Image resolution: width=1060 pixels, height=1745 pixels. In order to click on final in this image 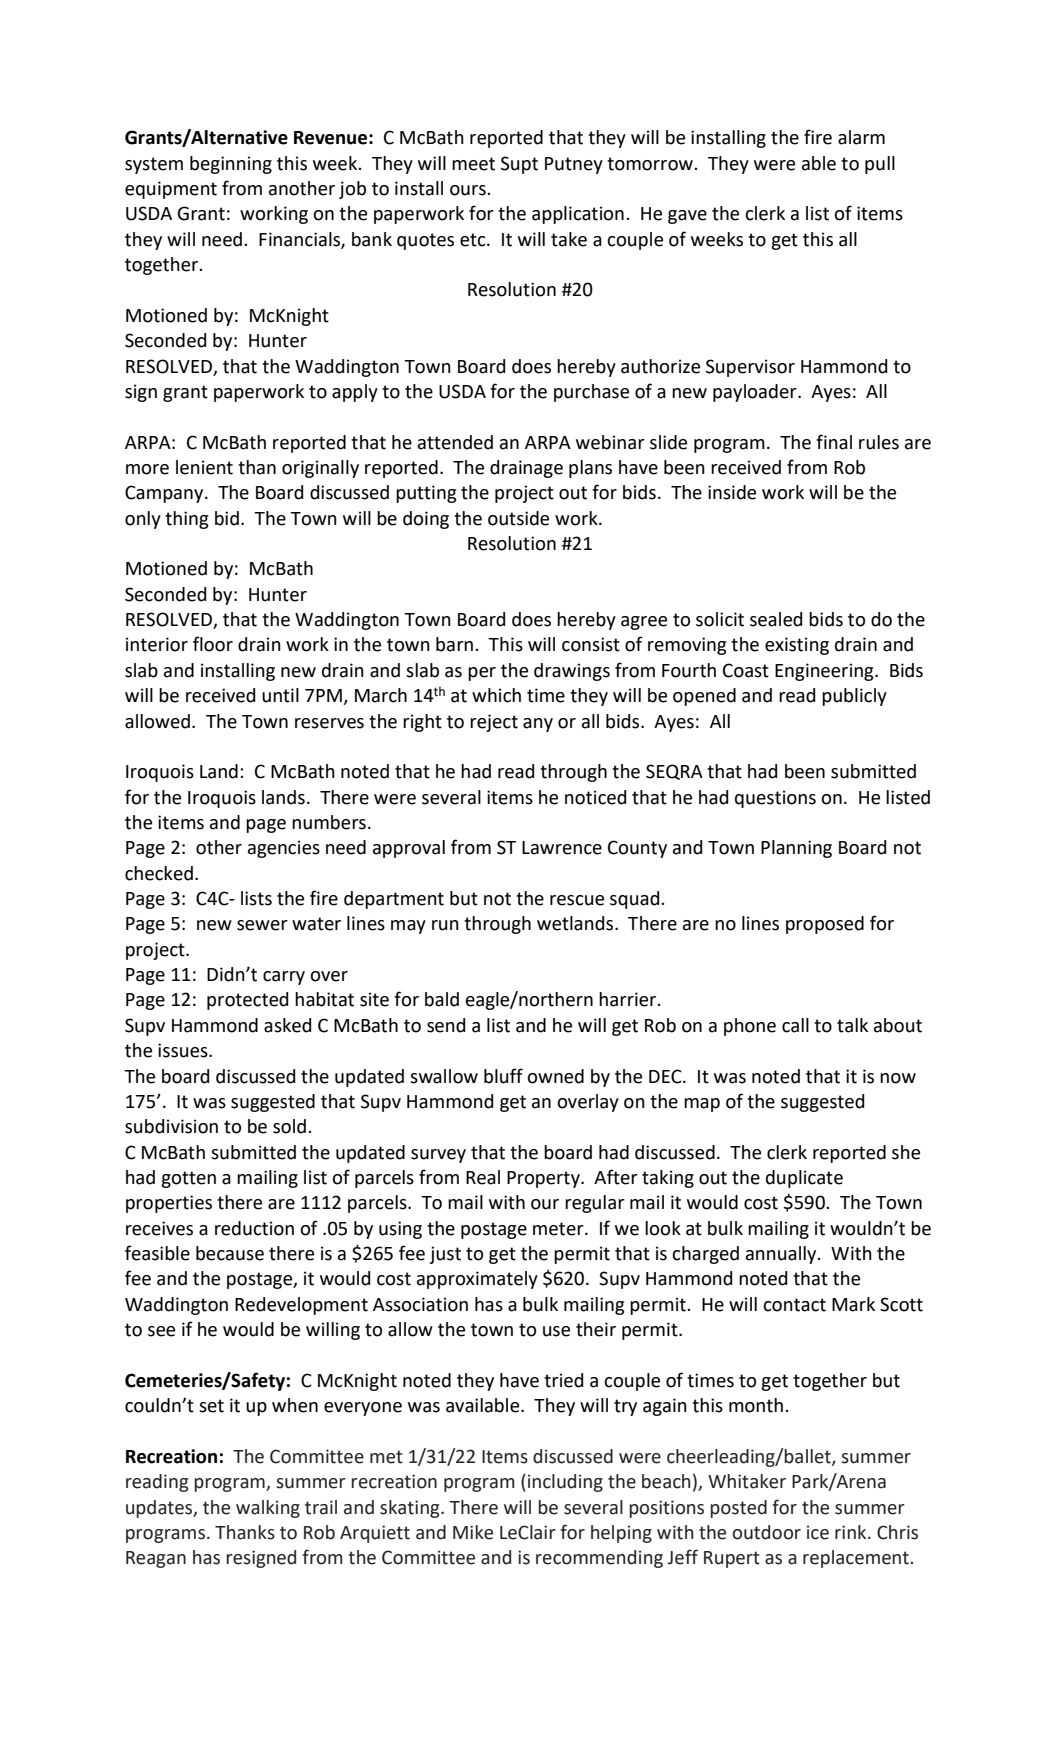, I will do `click(834, 442)`.
